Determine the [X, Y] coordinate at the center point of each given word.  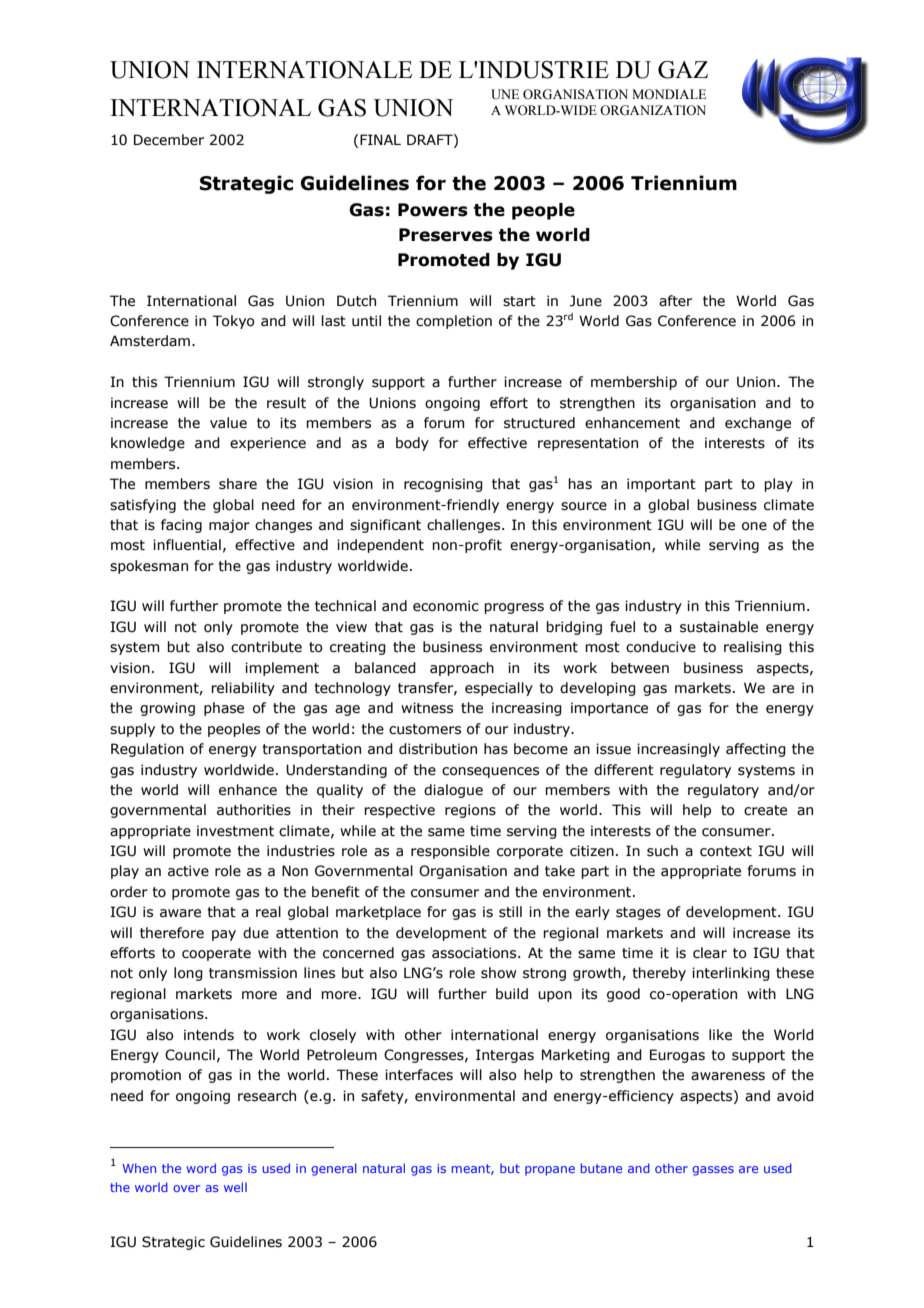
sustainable [719, 627]
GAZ [683, 70]
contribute [266, 647]
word [201, 1168]
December [169, 140]
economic [446, 606]
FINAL [380, 139]
